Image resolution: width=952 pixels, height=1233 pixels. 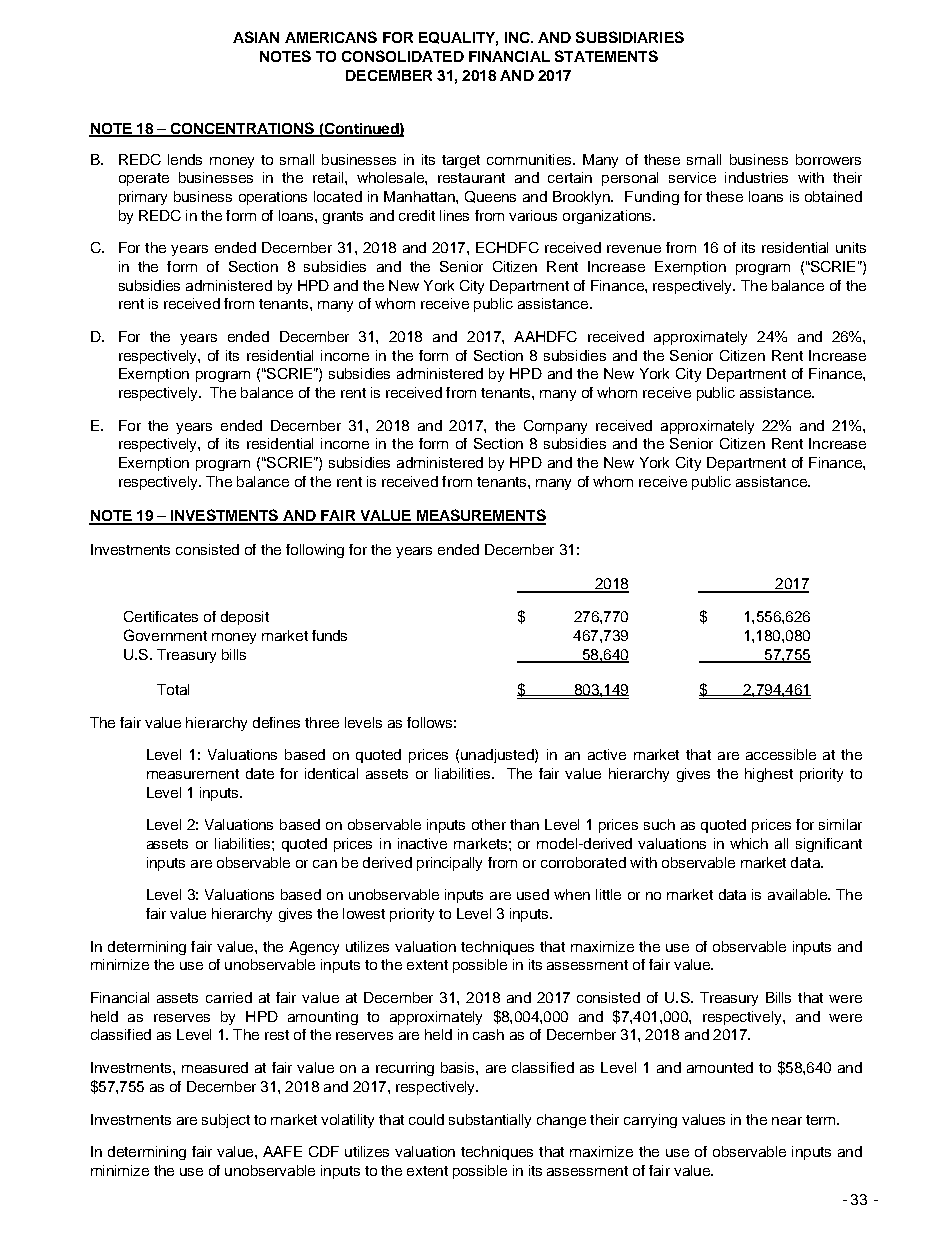 What do you see at coordinates (606, 56) in the document?
I see `STATEMENTS` at bounding box center [606, 56].
